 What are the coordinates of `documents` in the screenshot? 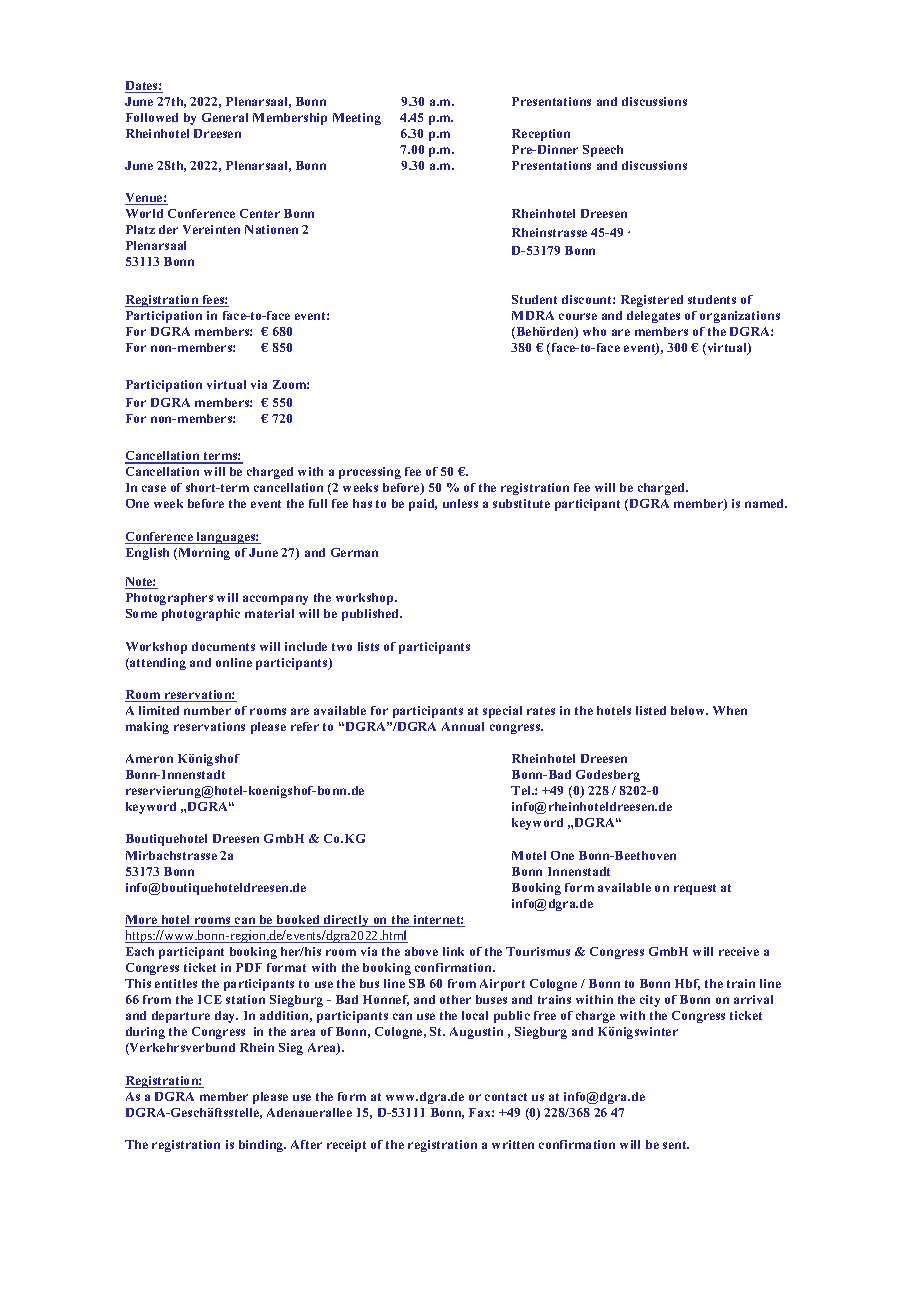 It's located at (223, 646).
